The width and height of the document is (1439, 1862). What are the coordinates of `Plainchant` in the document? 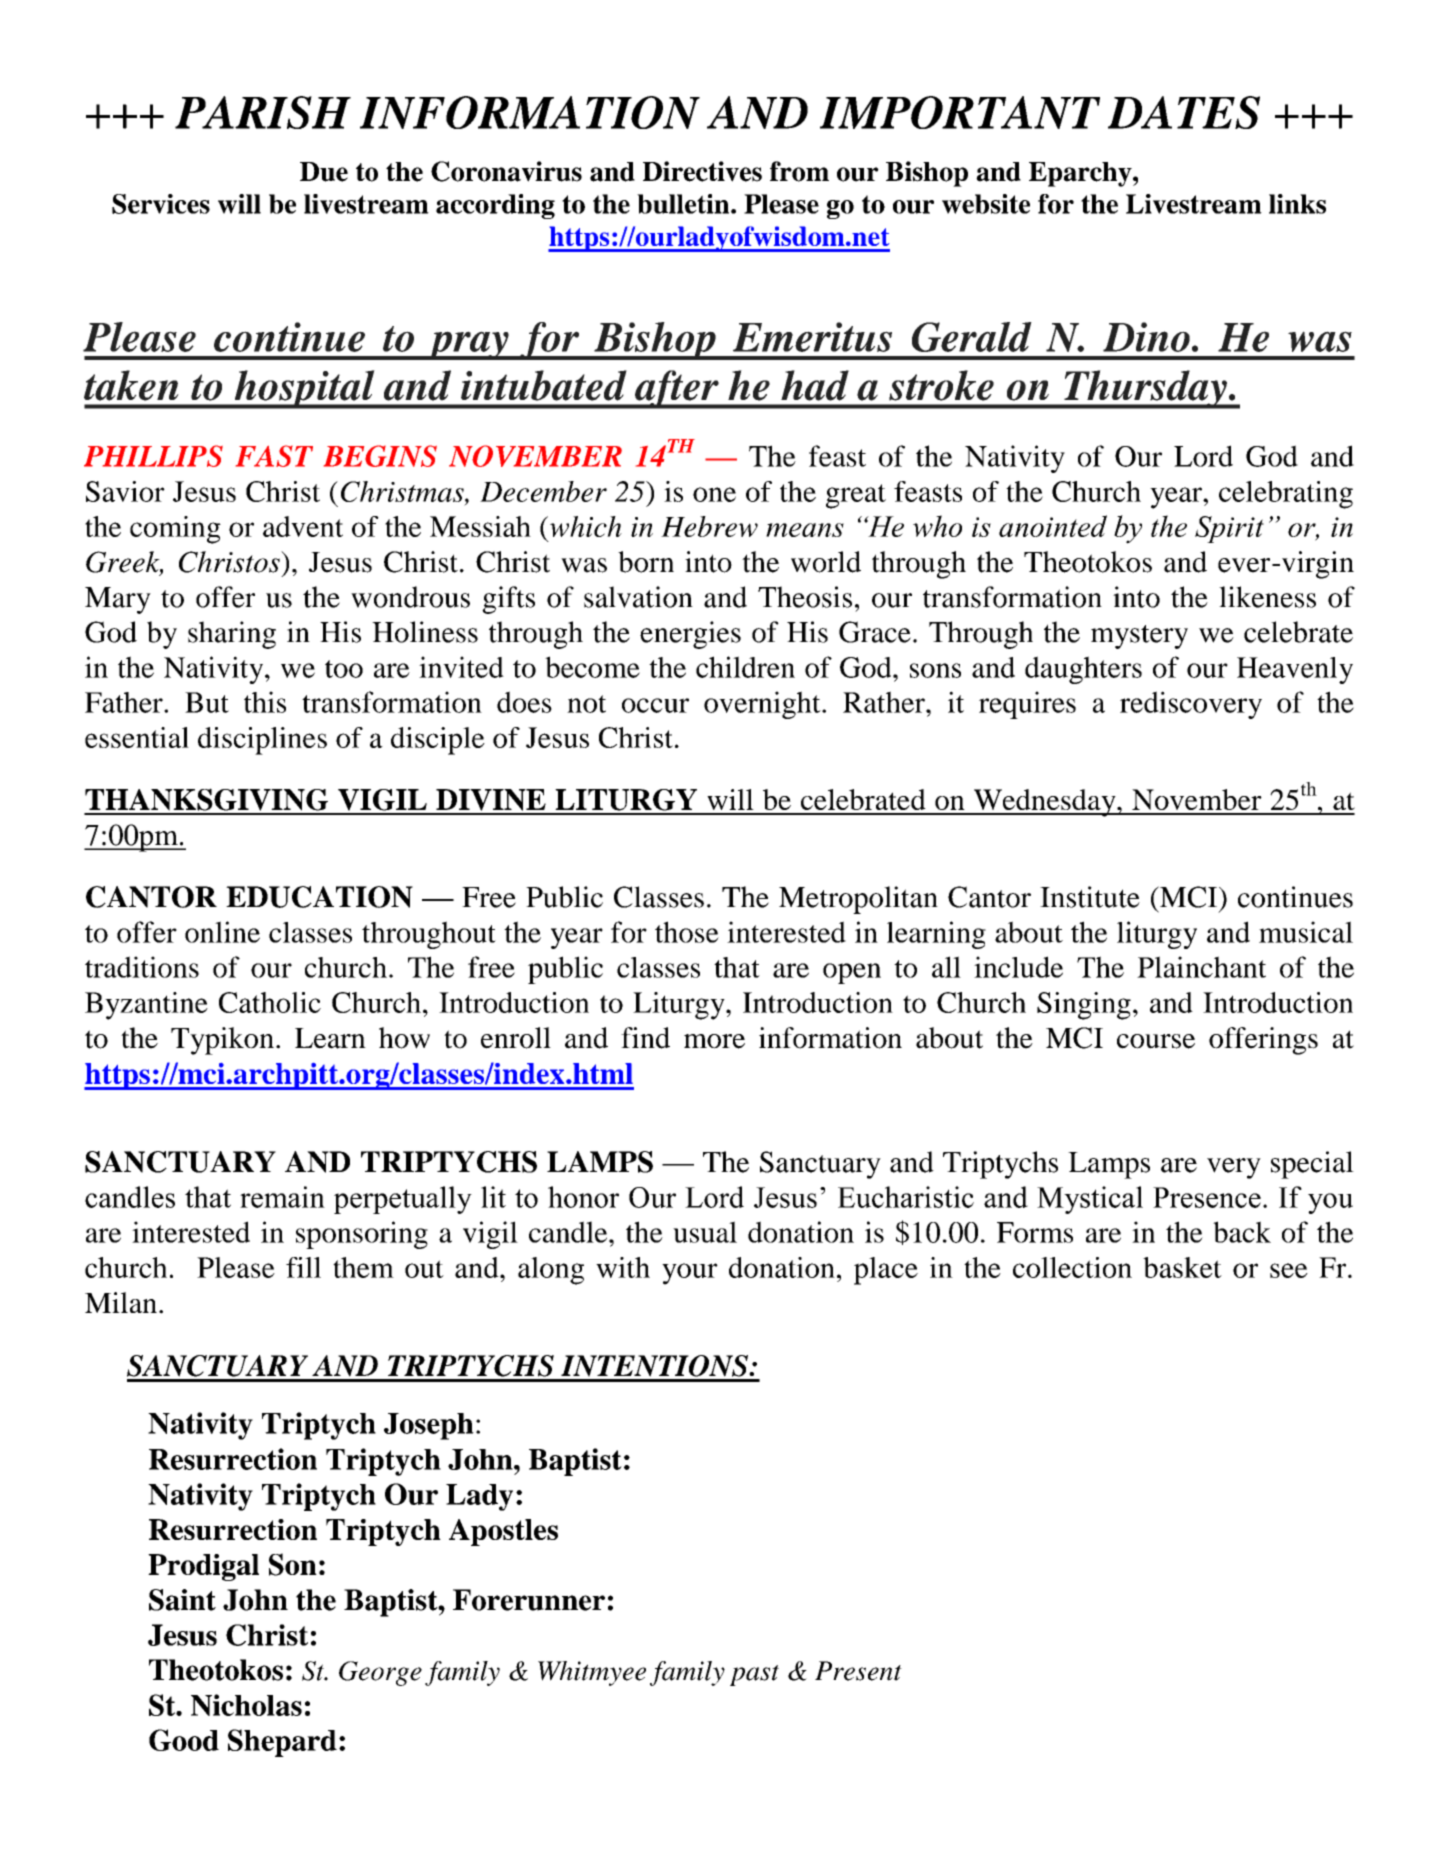 It's located at (1201, 967).
